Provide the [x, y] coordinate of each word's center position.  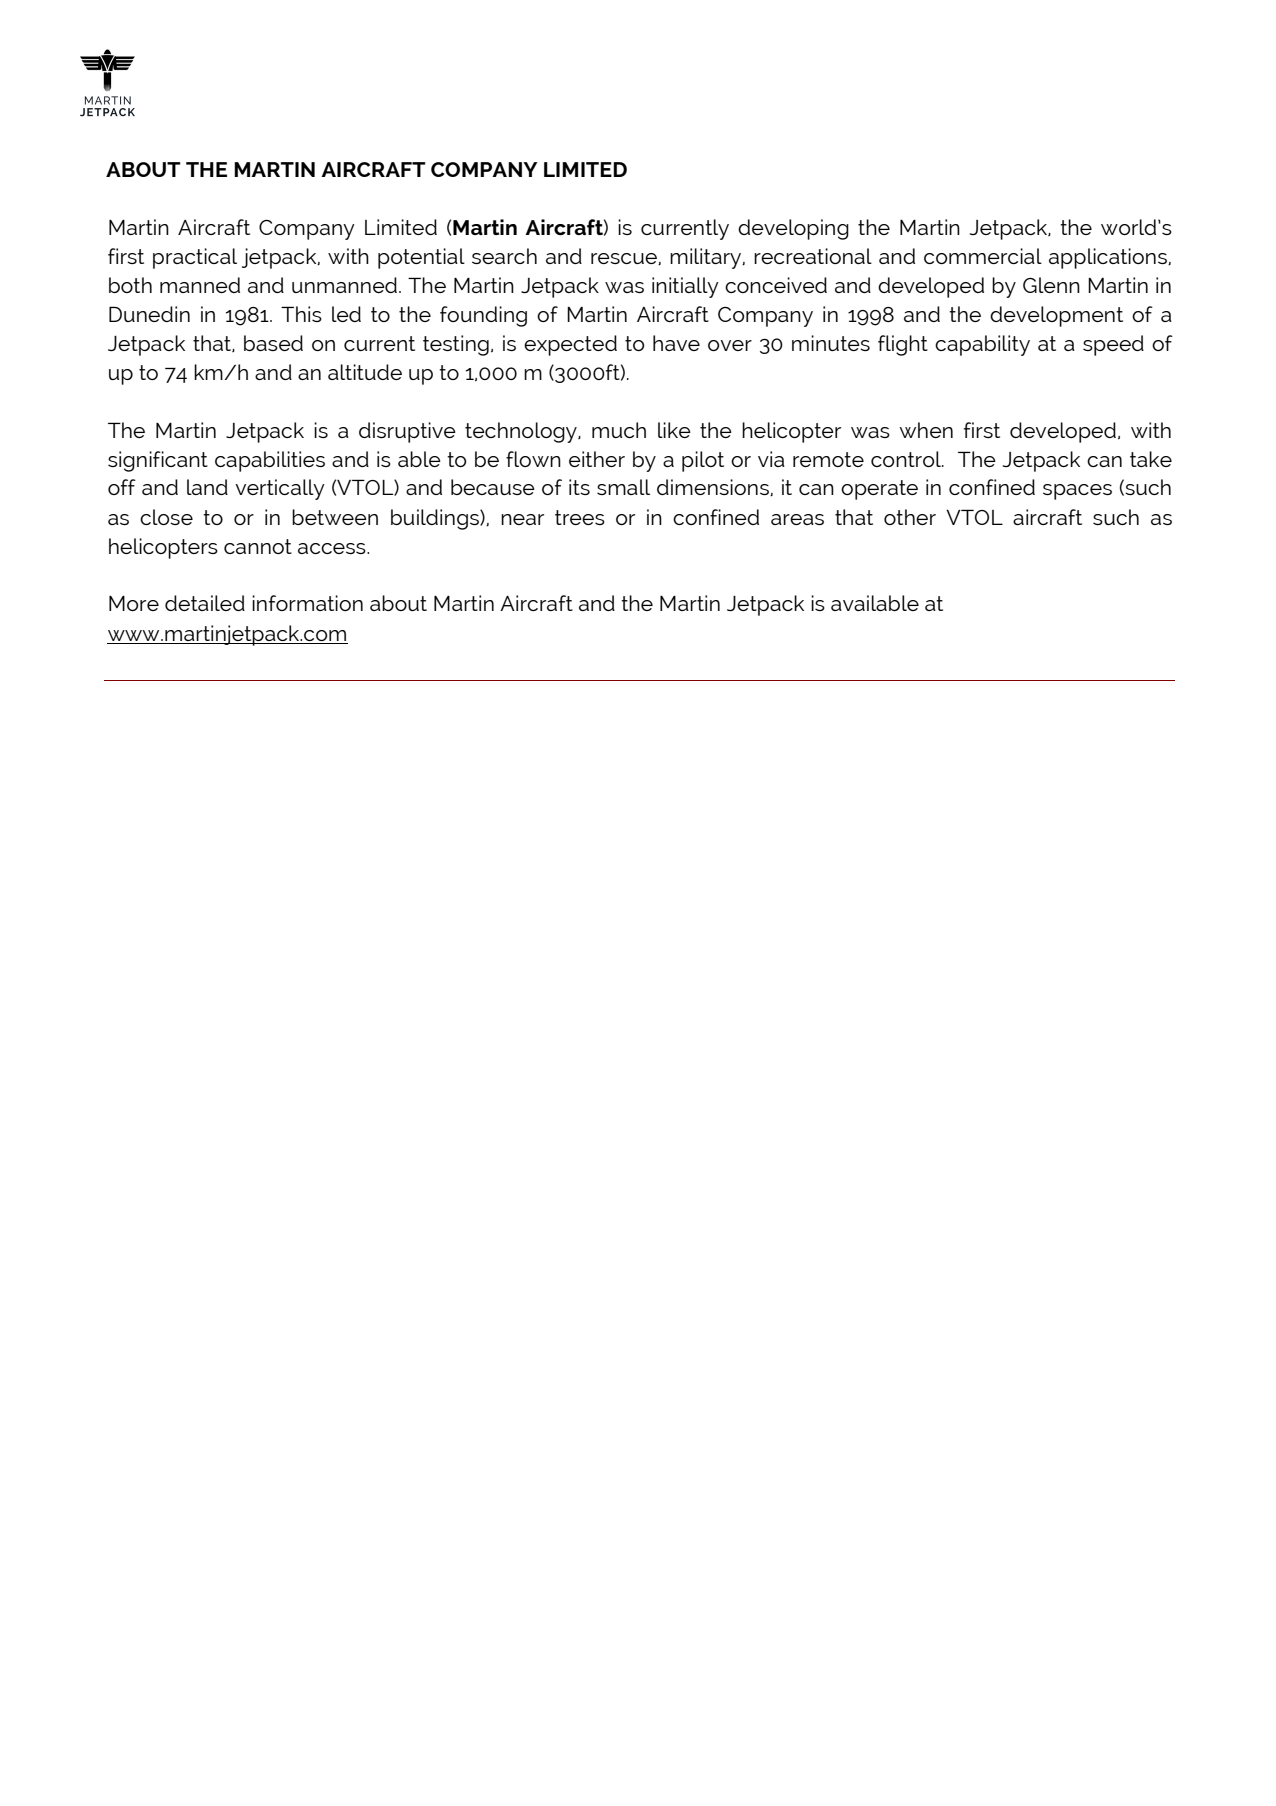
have [676, 343]
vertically [280, 489]
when [926, 430]
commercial [983, 256]
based [273, 343]
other [910, 517]
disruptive [407, 432]
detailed [205, 603]
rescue [625, 259]
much [619, 430]
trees [580, 517]
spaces [1077, 492]
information [307, 603]
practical [195, 258]
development [1056, 316]
